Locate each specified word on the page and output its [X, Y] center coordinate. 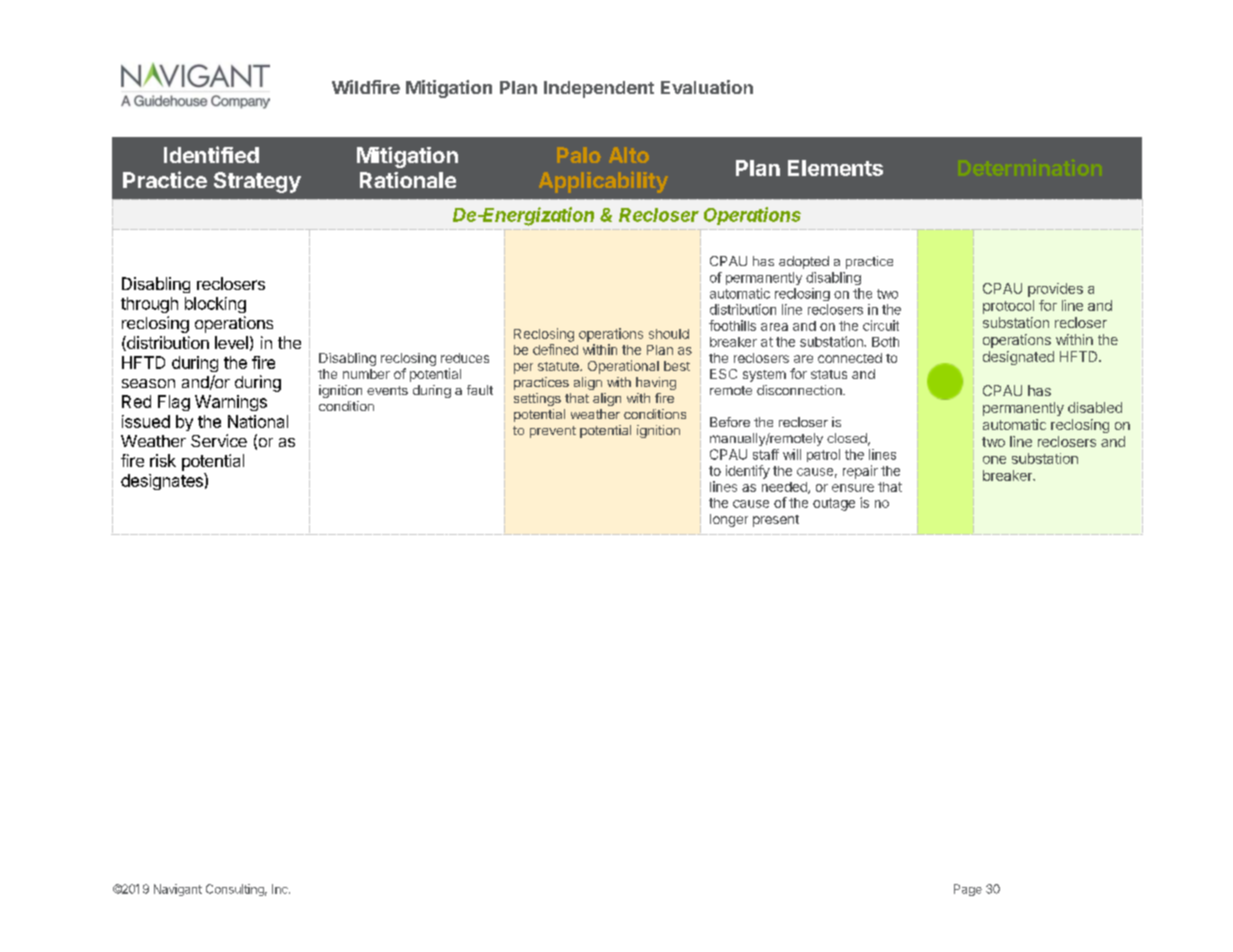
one [994, 460]
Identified [211, 154]
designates [163, 481]
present [776, 521]
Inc [281, 889]
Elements [835, 168]
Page [968, 890]
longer [729, 520]
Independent [599, 89]
